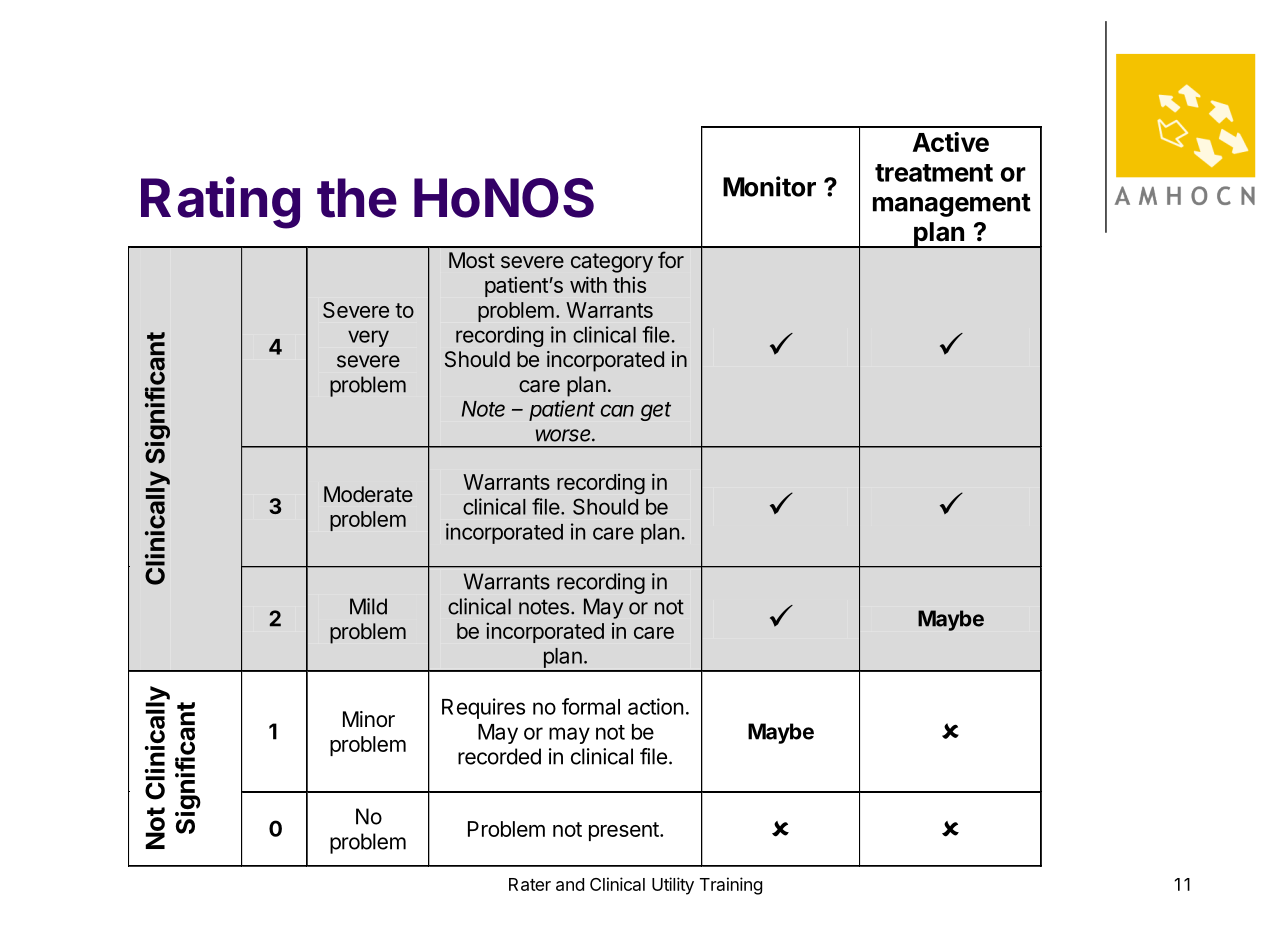  I want to click on action, so click(656, 706).
